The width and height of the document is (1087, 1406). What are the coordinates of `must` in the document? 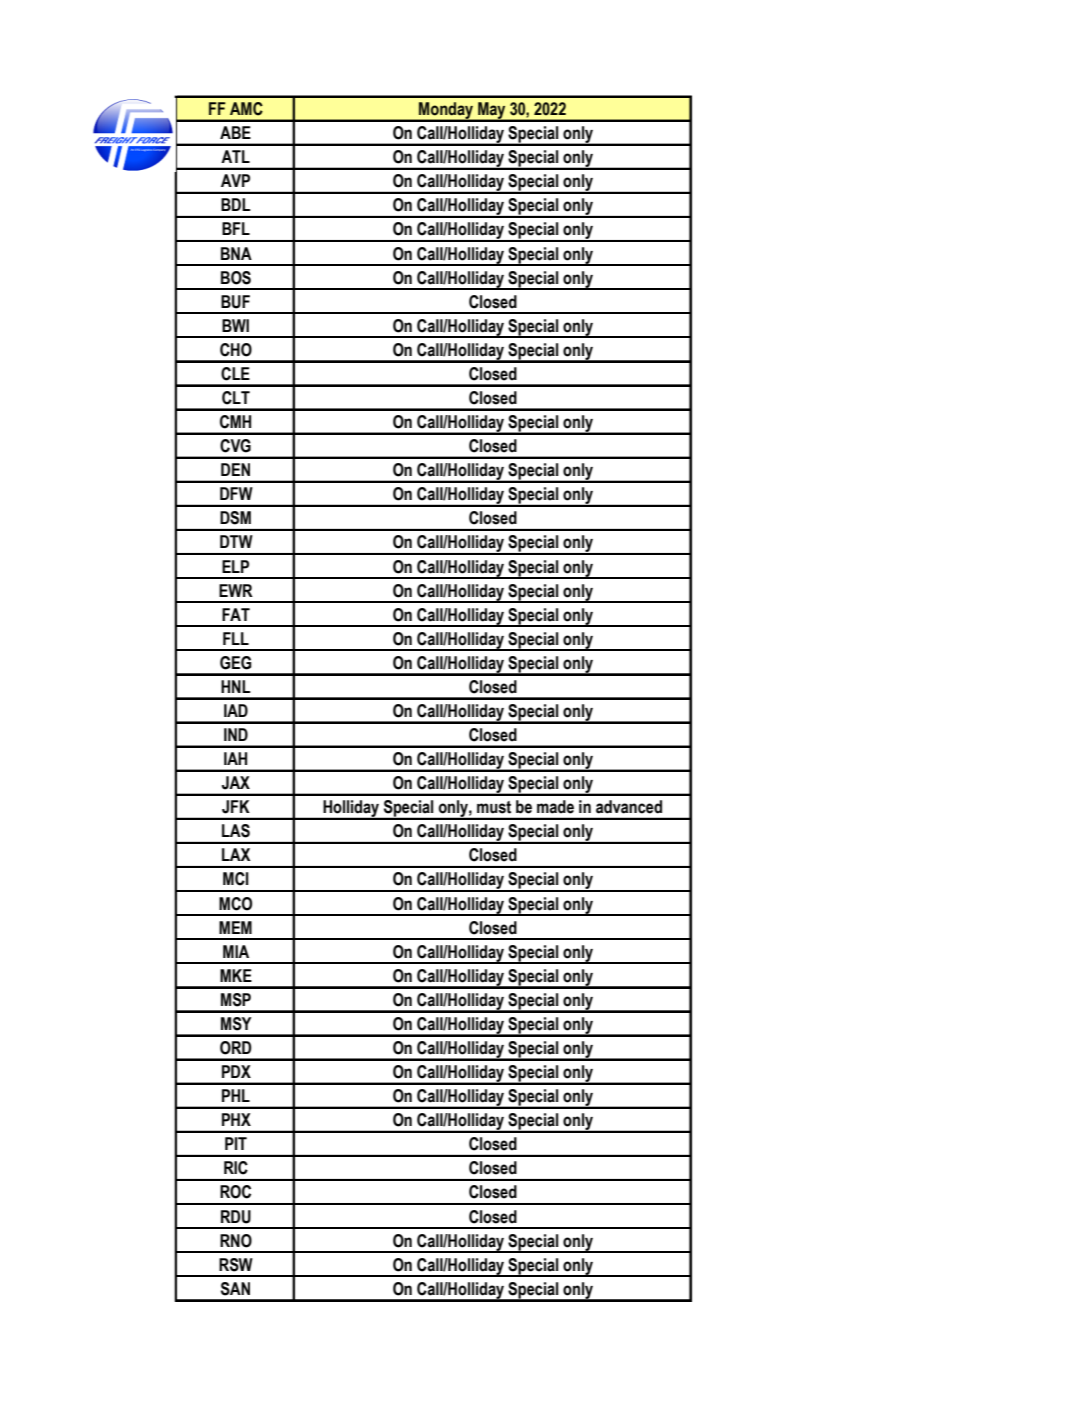 It's located at (494, 807).
